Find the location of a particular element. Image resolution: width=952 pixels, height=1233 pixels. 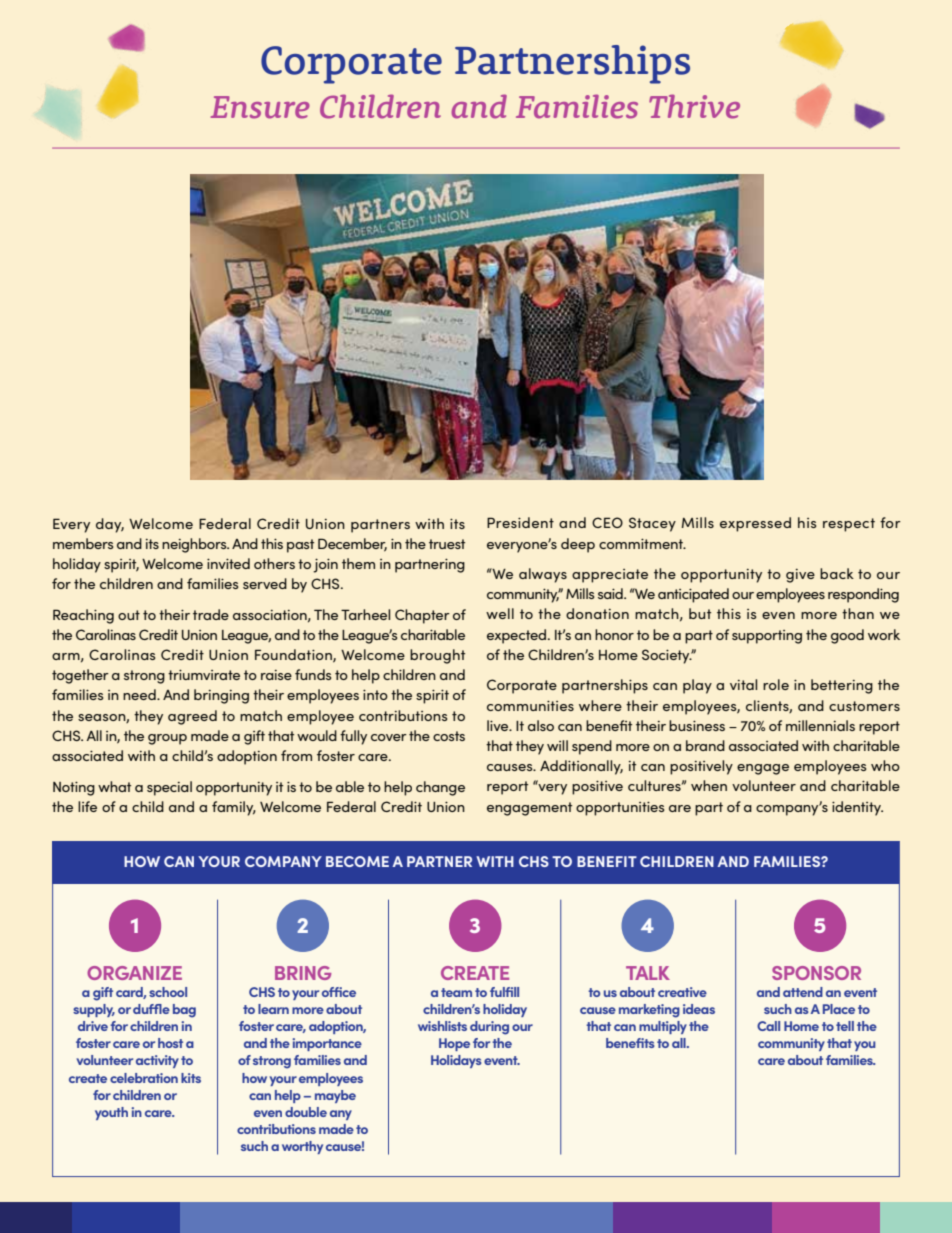

trade is located at coordinates (211, 614).
